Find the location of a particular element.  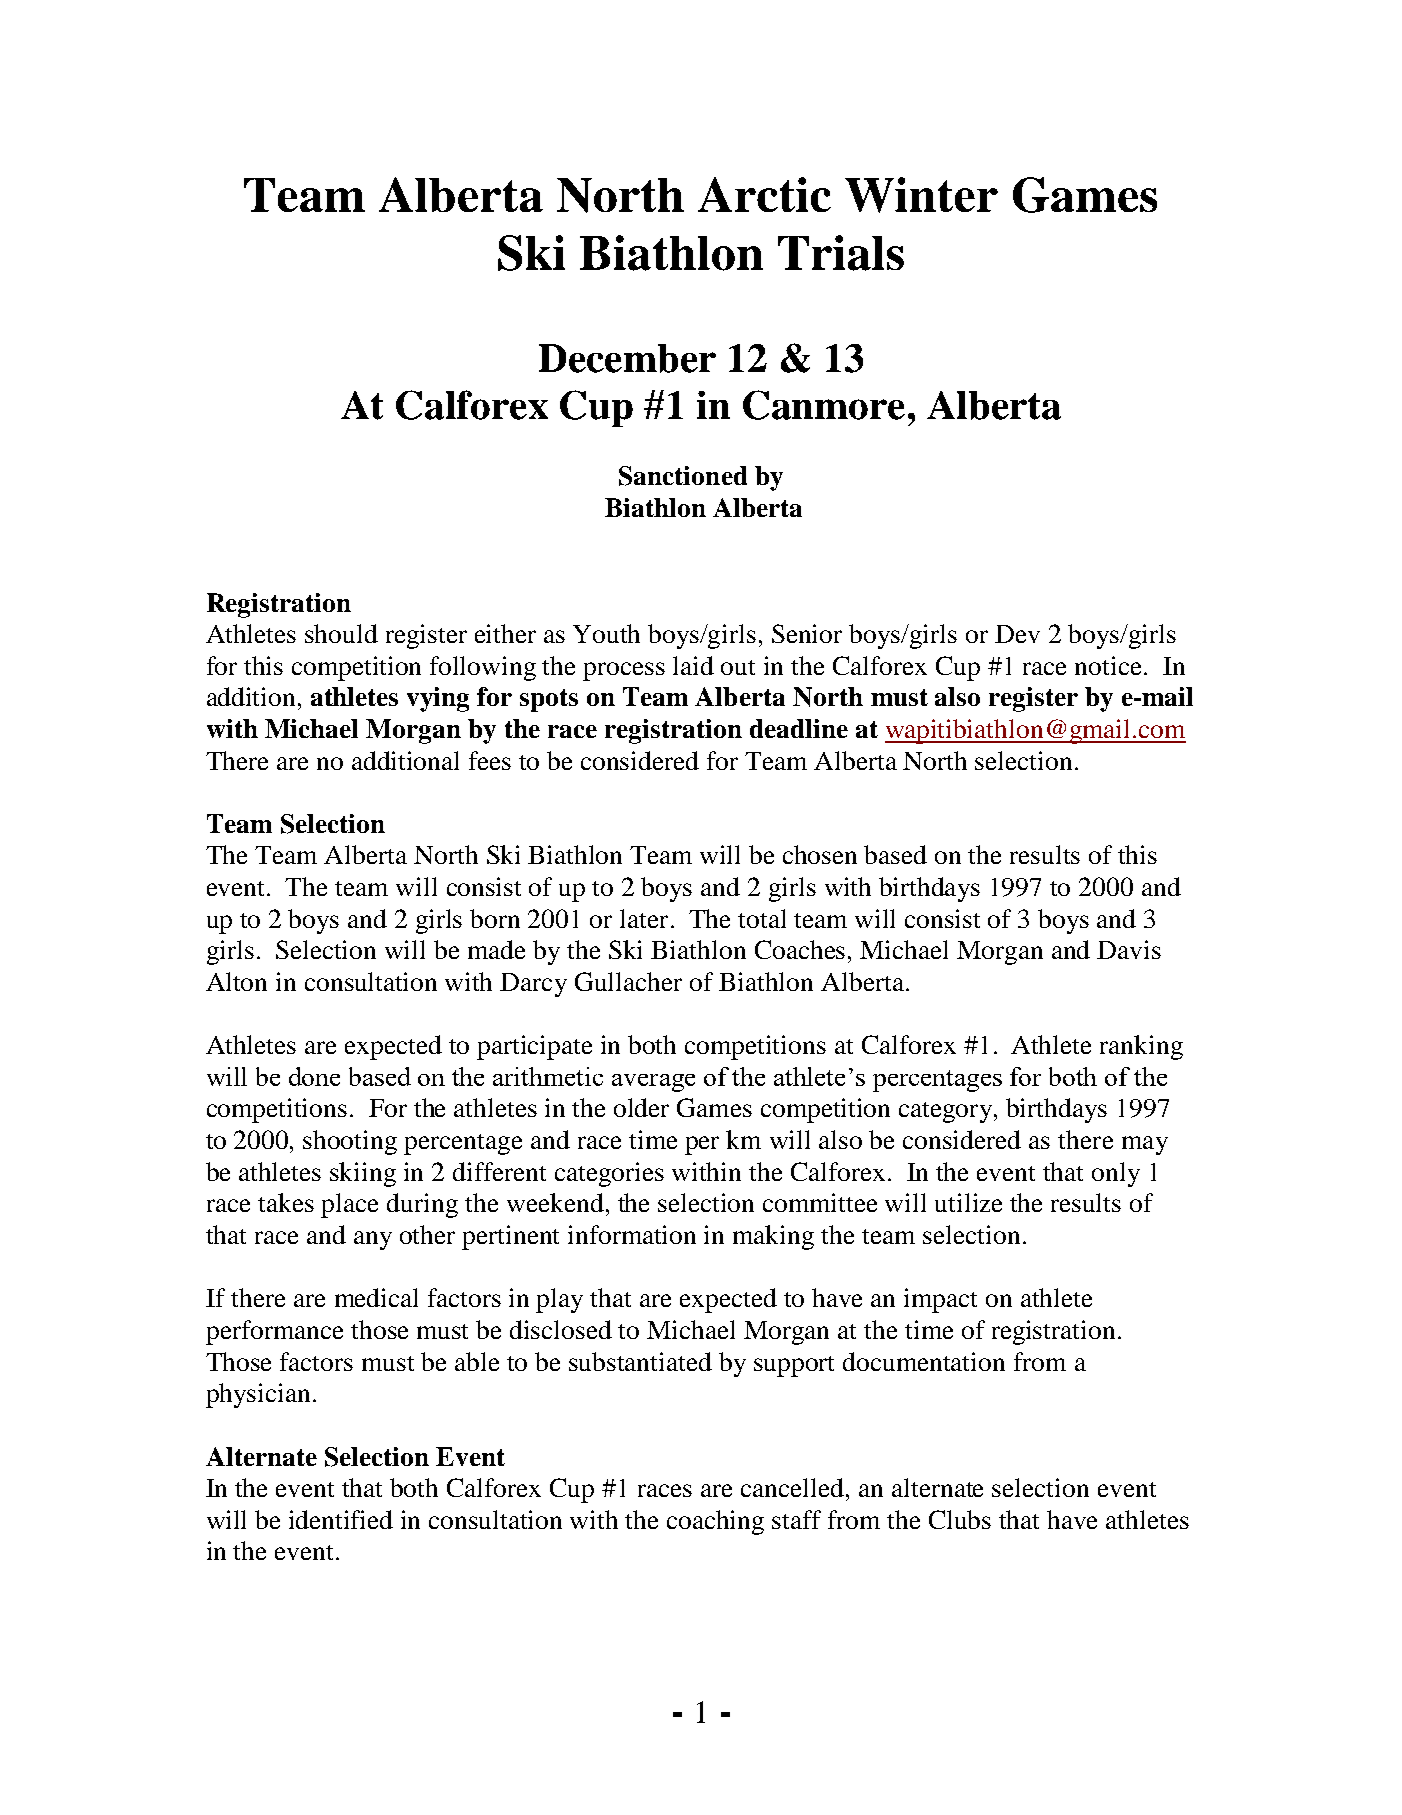

should is located at coordinates (341, 633).
